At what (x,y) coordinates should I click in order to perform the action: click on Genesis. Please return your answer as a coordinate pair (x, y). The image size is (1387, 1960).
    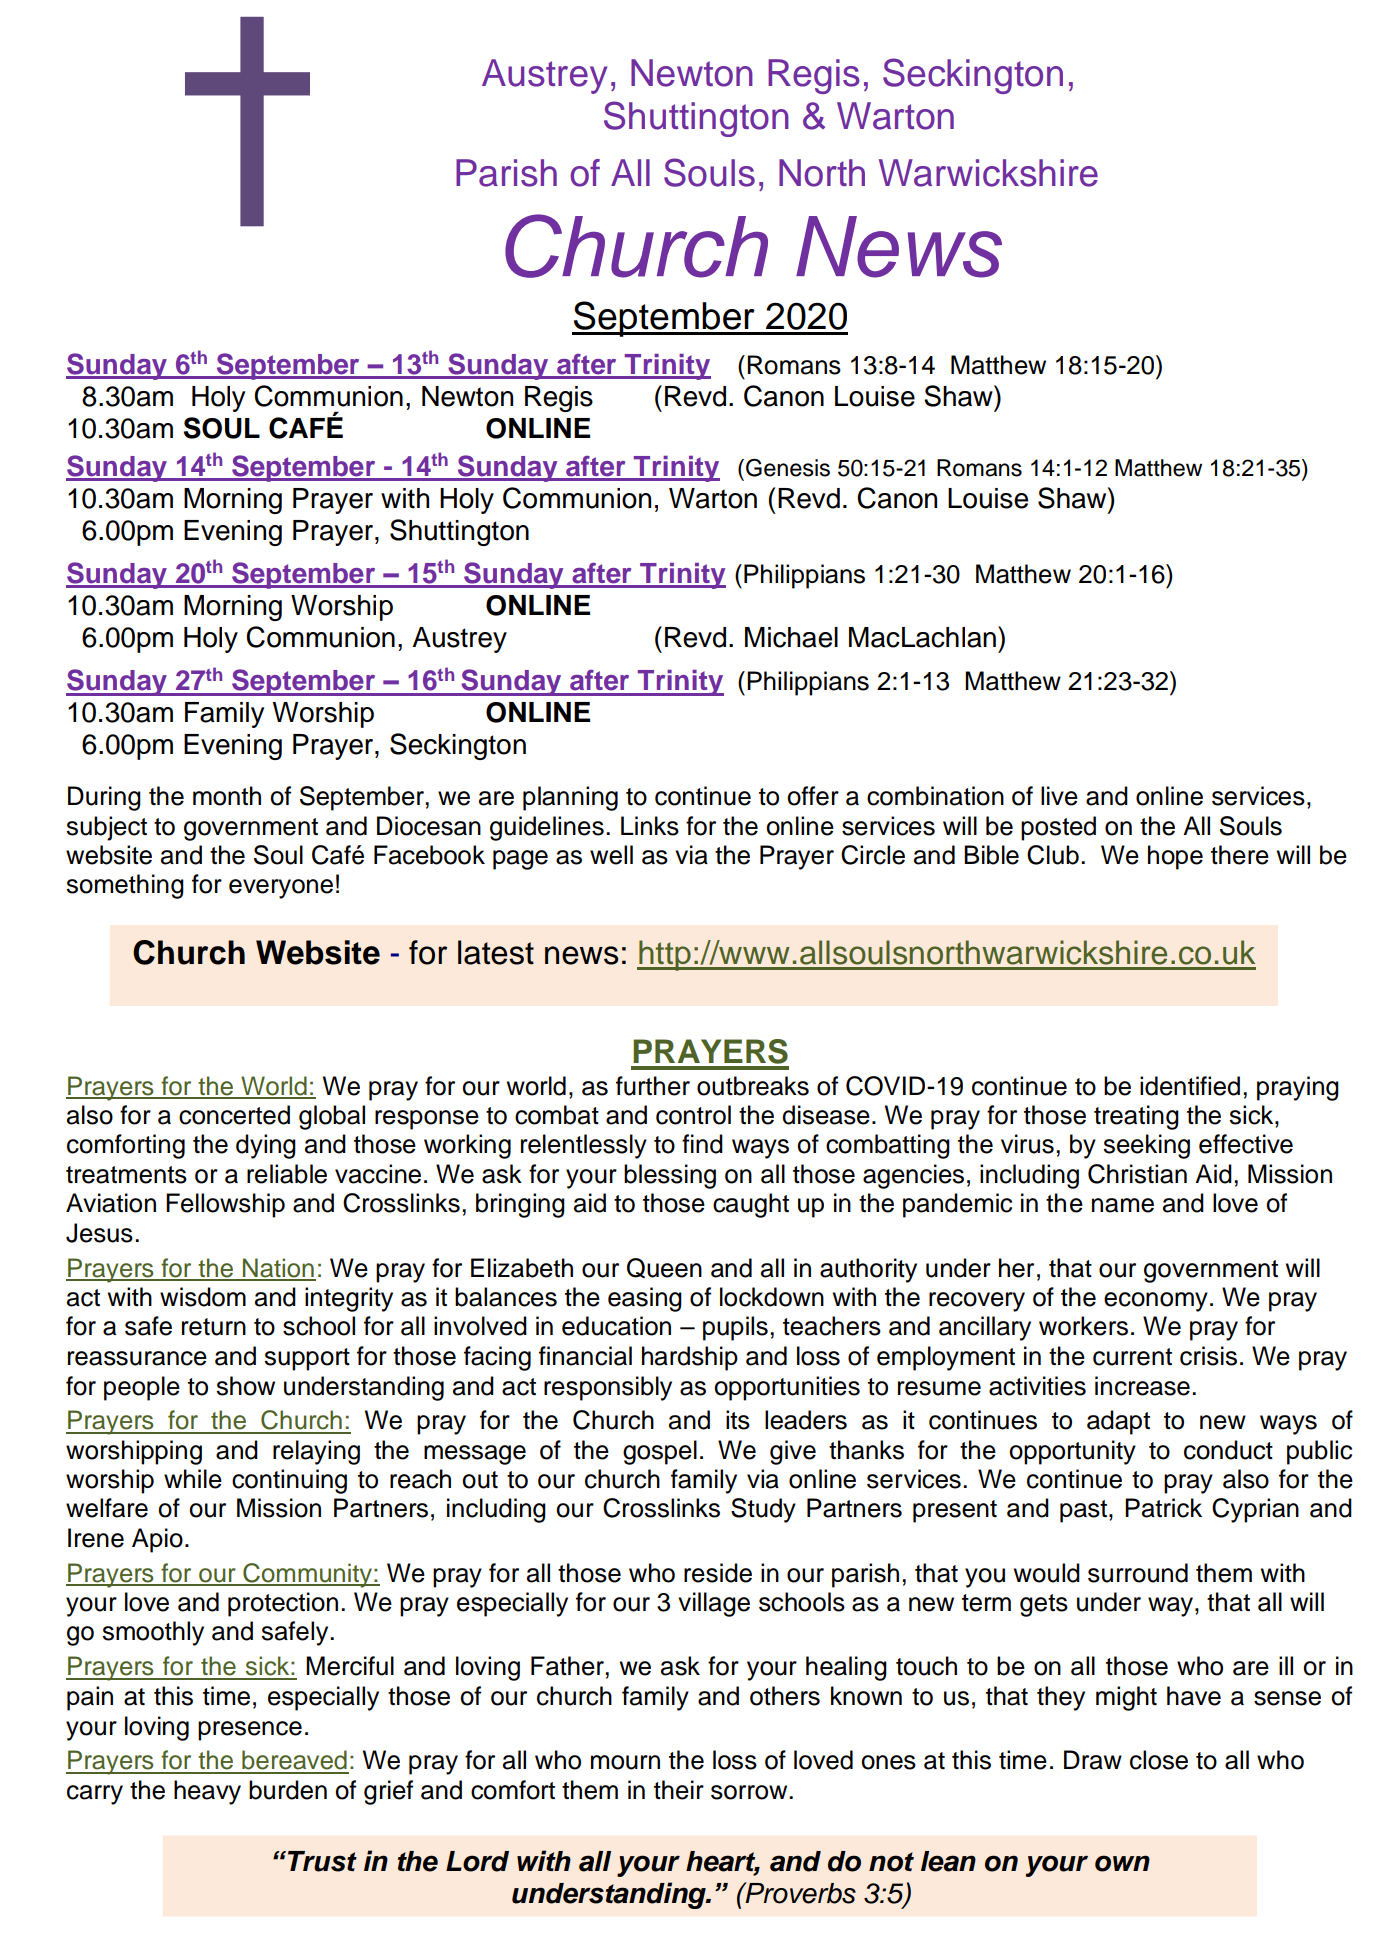
    Looking at the image, I should click on (788, 468).
